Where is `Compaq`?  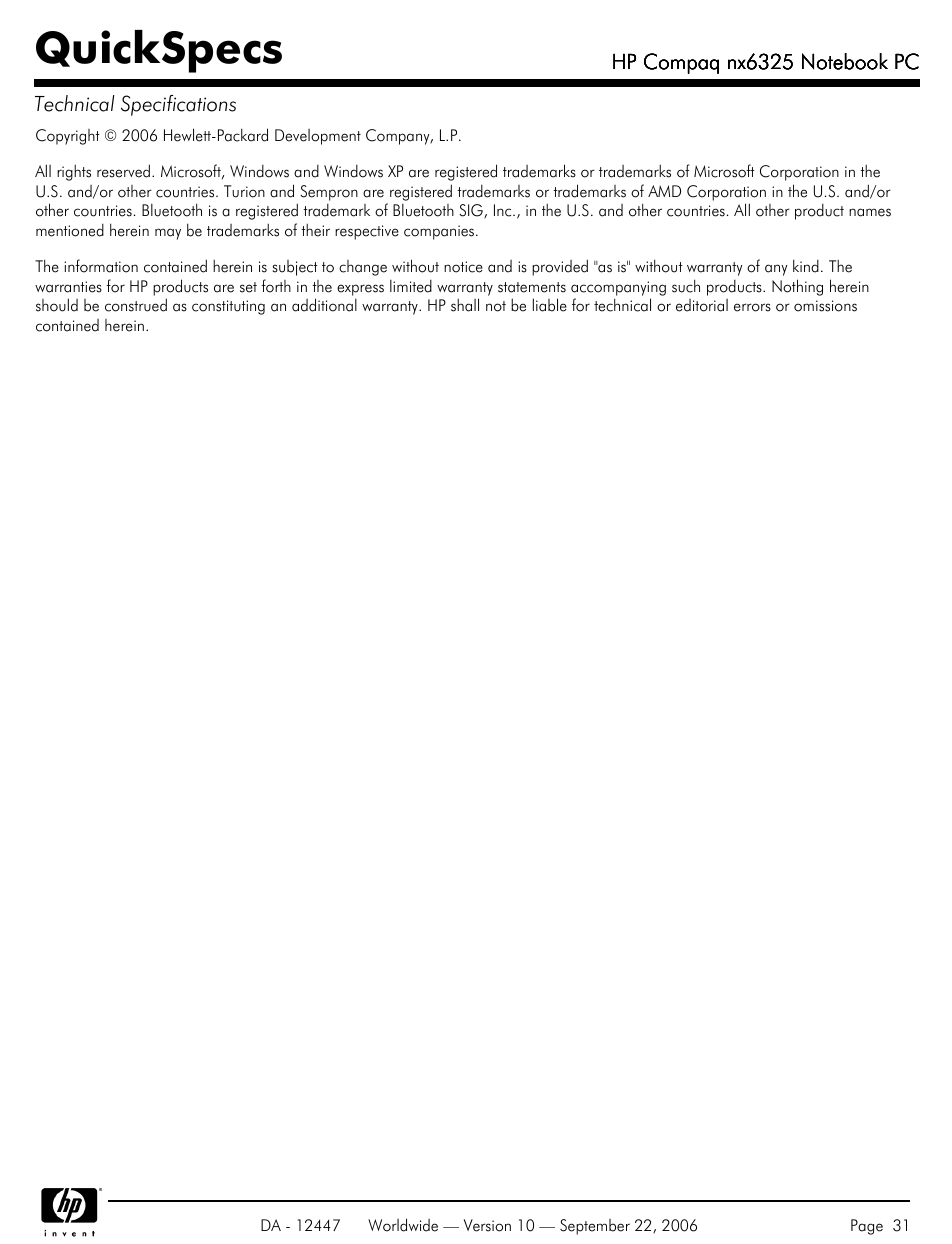
Compaq is located at coordinates (681, 63).
